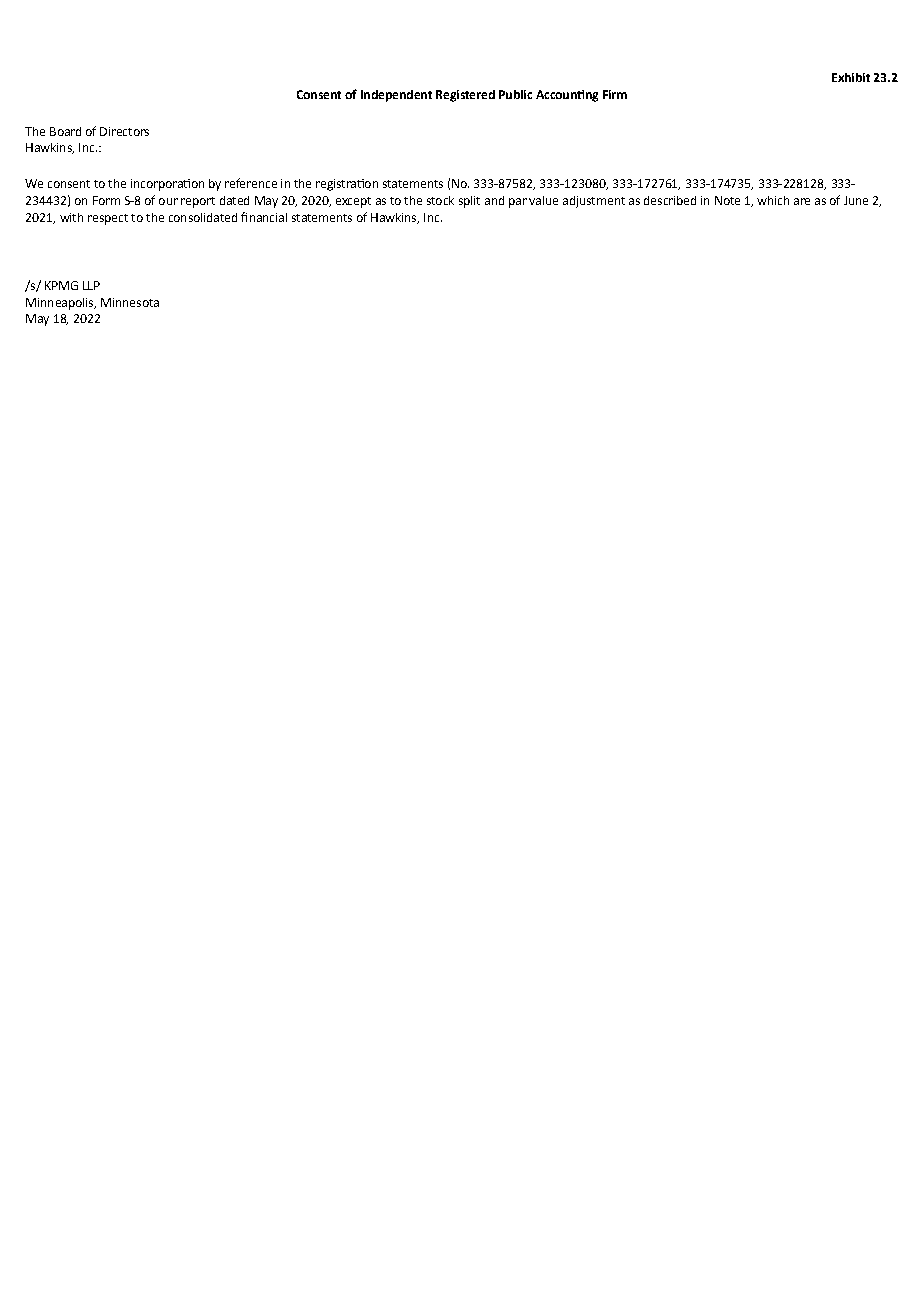 The height and width of the screenshot is (1308, 924). What do you see at coordinates (347, 185) in the screenshot?
I see `registration` at bounding box center [347, 185].
